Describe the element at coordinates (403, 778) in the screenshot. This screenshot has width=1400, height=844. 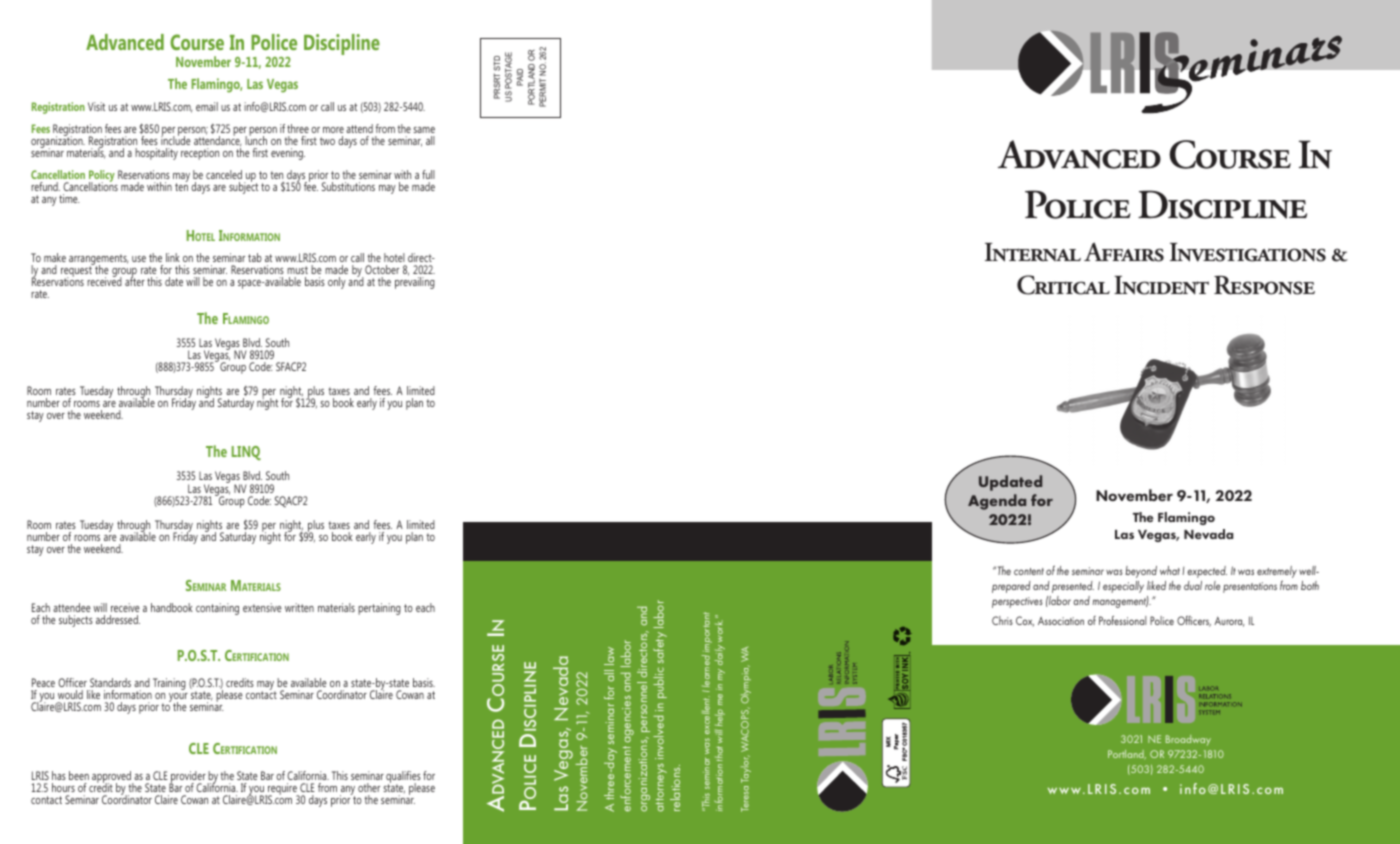
I see `qualifies` at that location.
